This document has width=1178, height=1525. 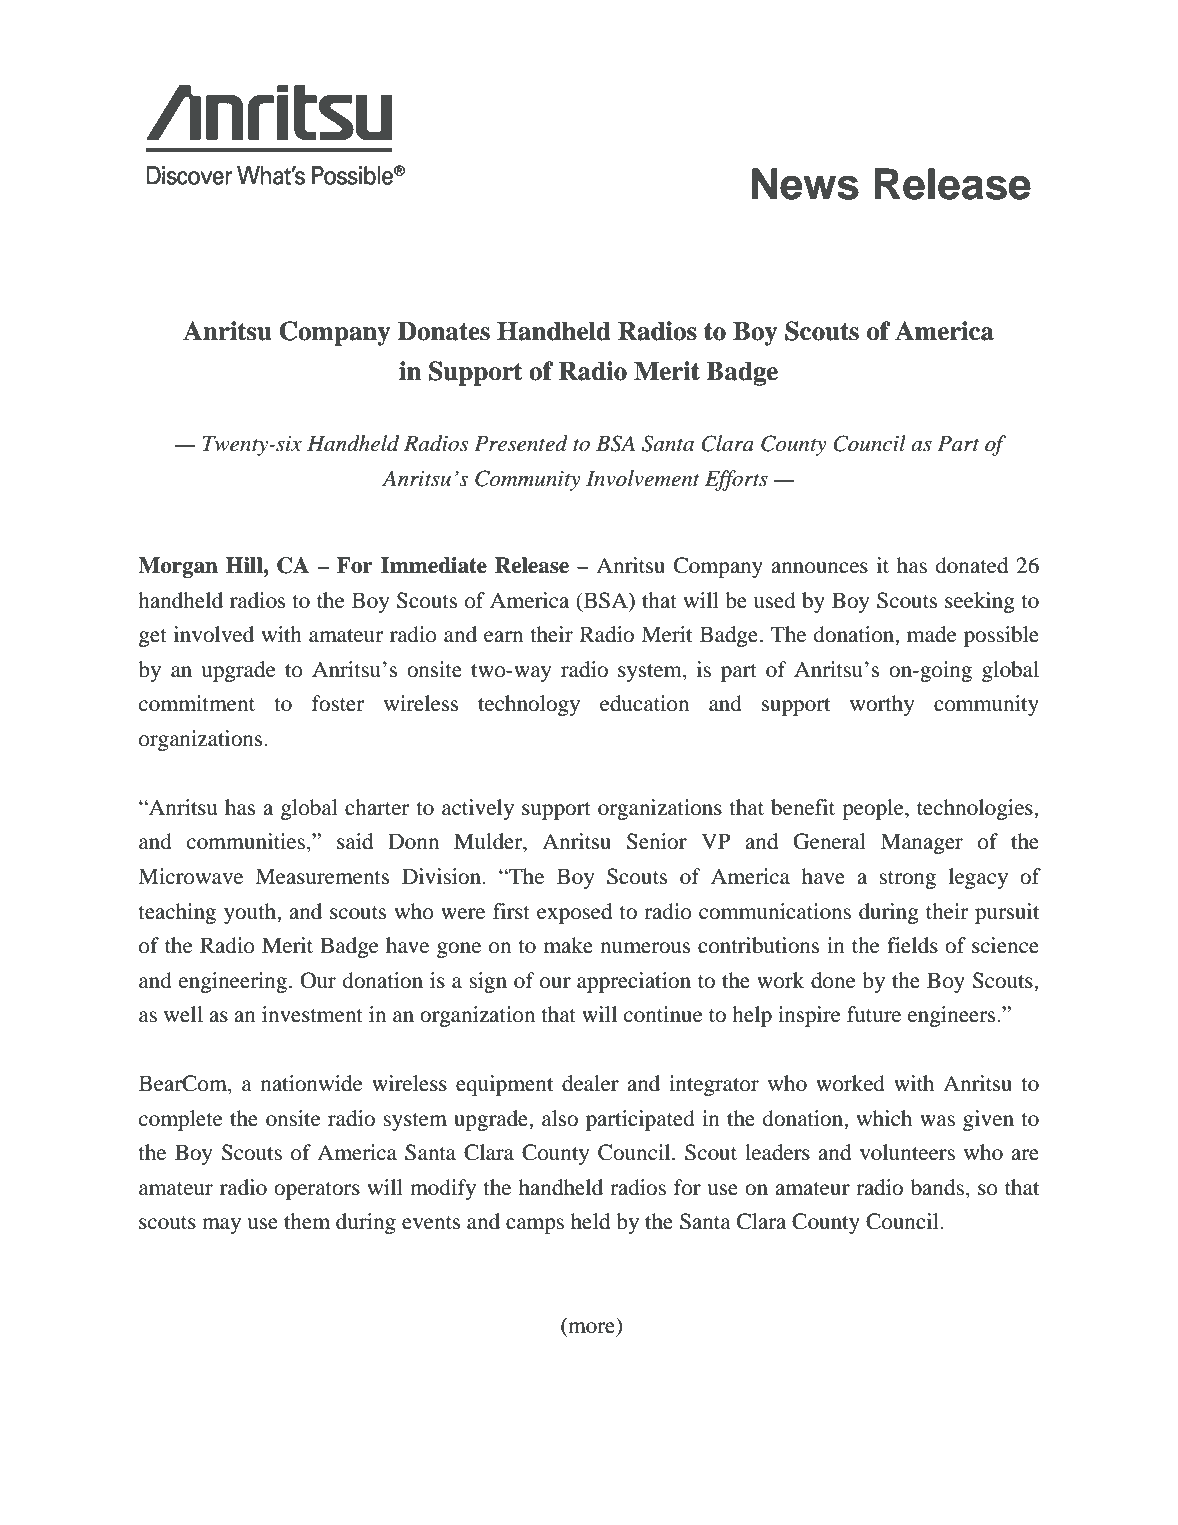 I want to click on Hill, so click(x=245, y=565).
